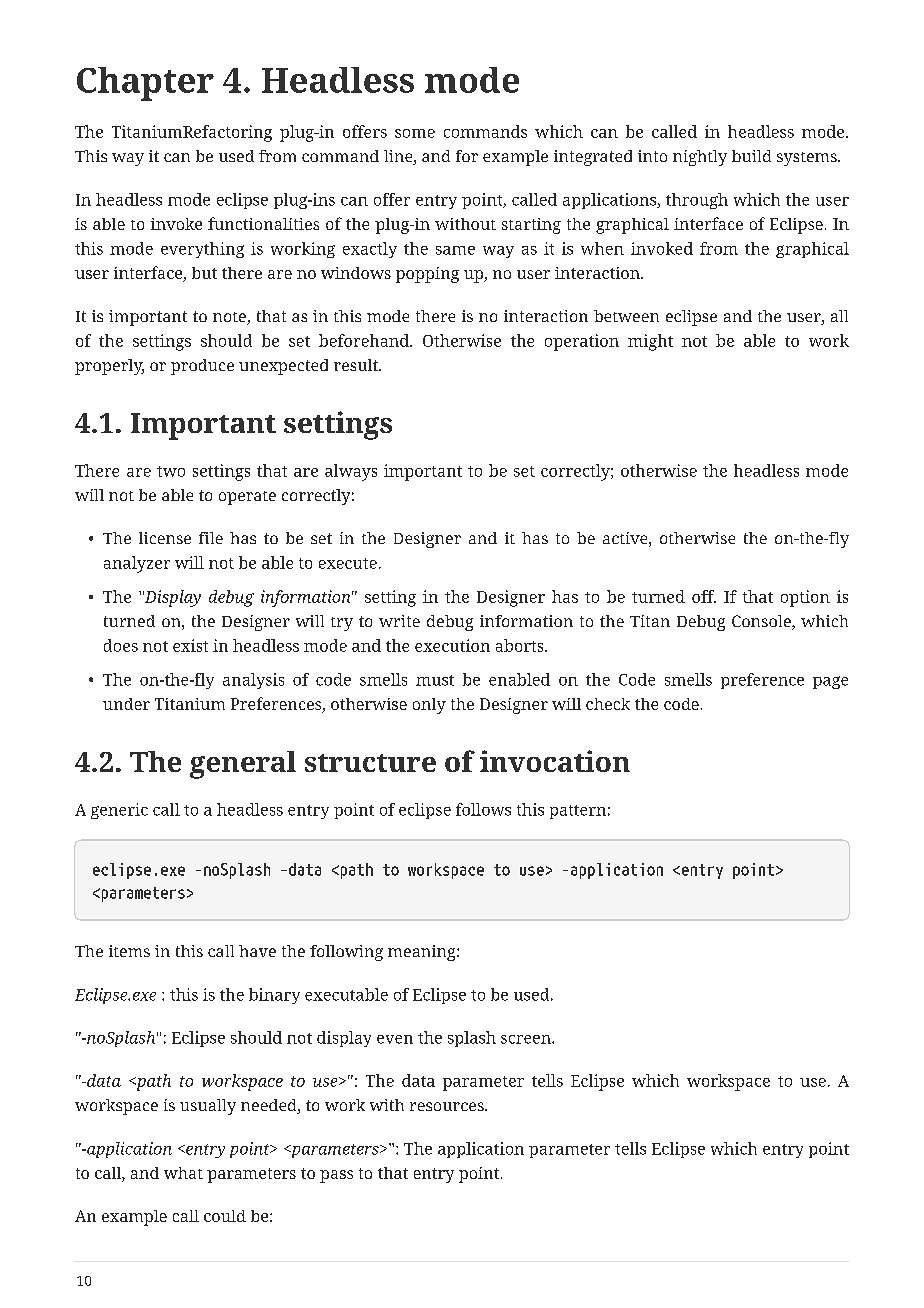 Image resolution: width=924 pixels, height=1308 pixels. I want to click on resources, so click(448, 1106).
